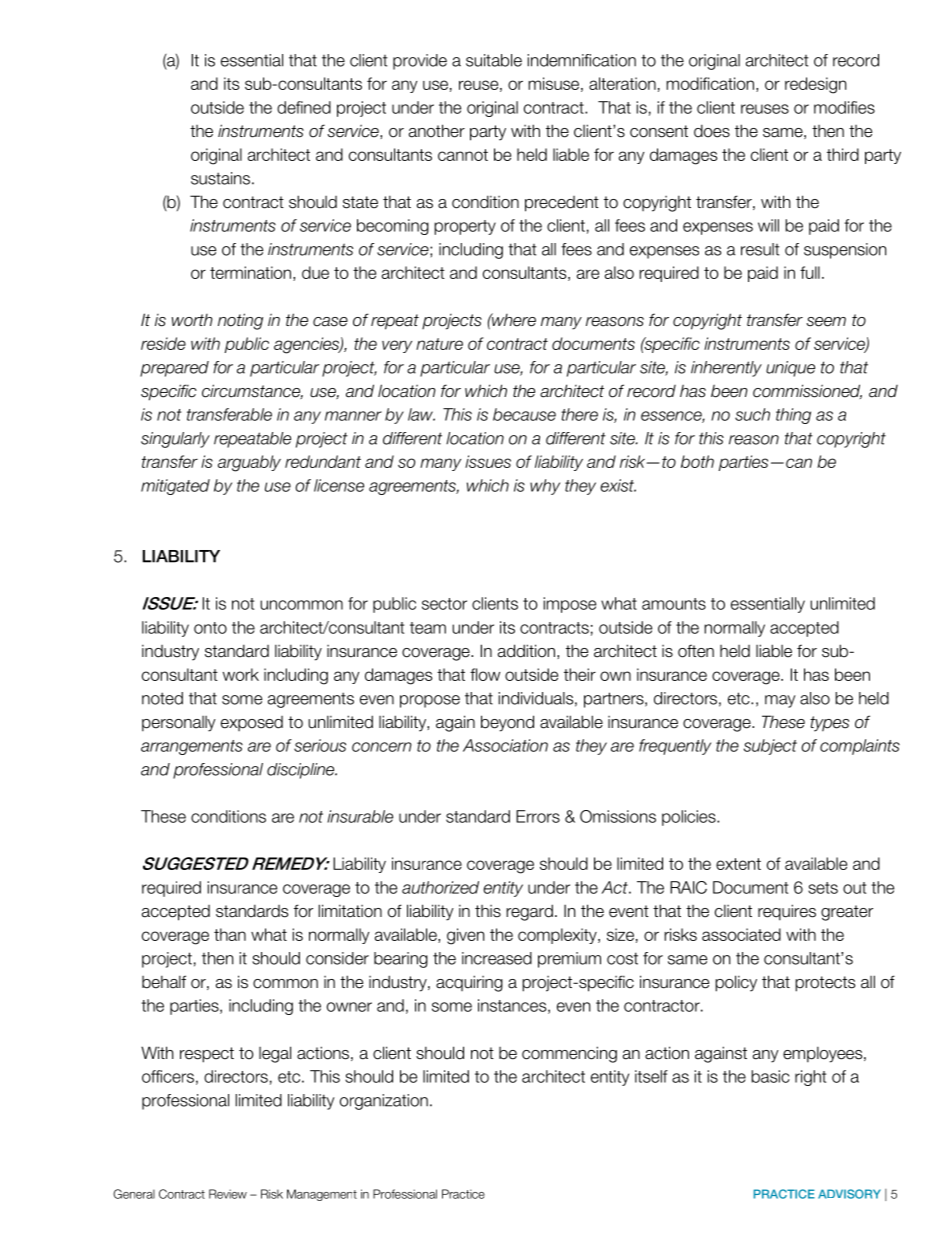 Image resolution: width=952 pixels, height=1233 pixels. Describe the element at coordinates (174, 369) in the screenshot. I see `prepared` at that location.
